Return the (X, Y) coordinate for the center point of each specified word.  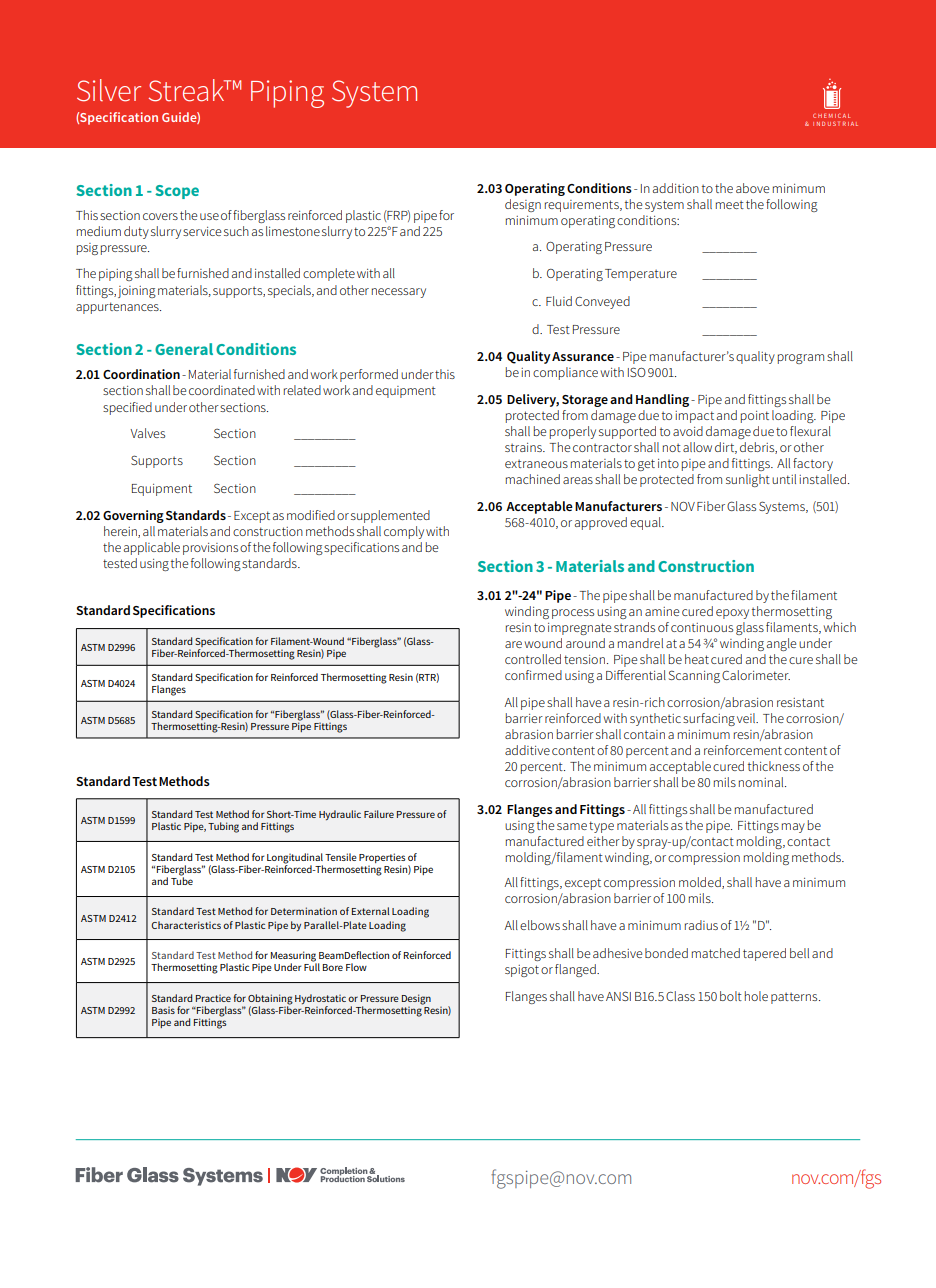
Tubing (223, 827)
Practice (213, 998)
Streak (188, 90)
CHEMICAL (831, 115)
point (755, 417)
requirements (583, 206)
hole (756, 996)
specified (127, 408)
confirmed (533, 675)
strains (524, 447)
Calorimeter (756, 675)
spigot (522, 971)
